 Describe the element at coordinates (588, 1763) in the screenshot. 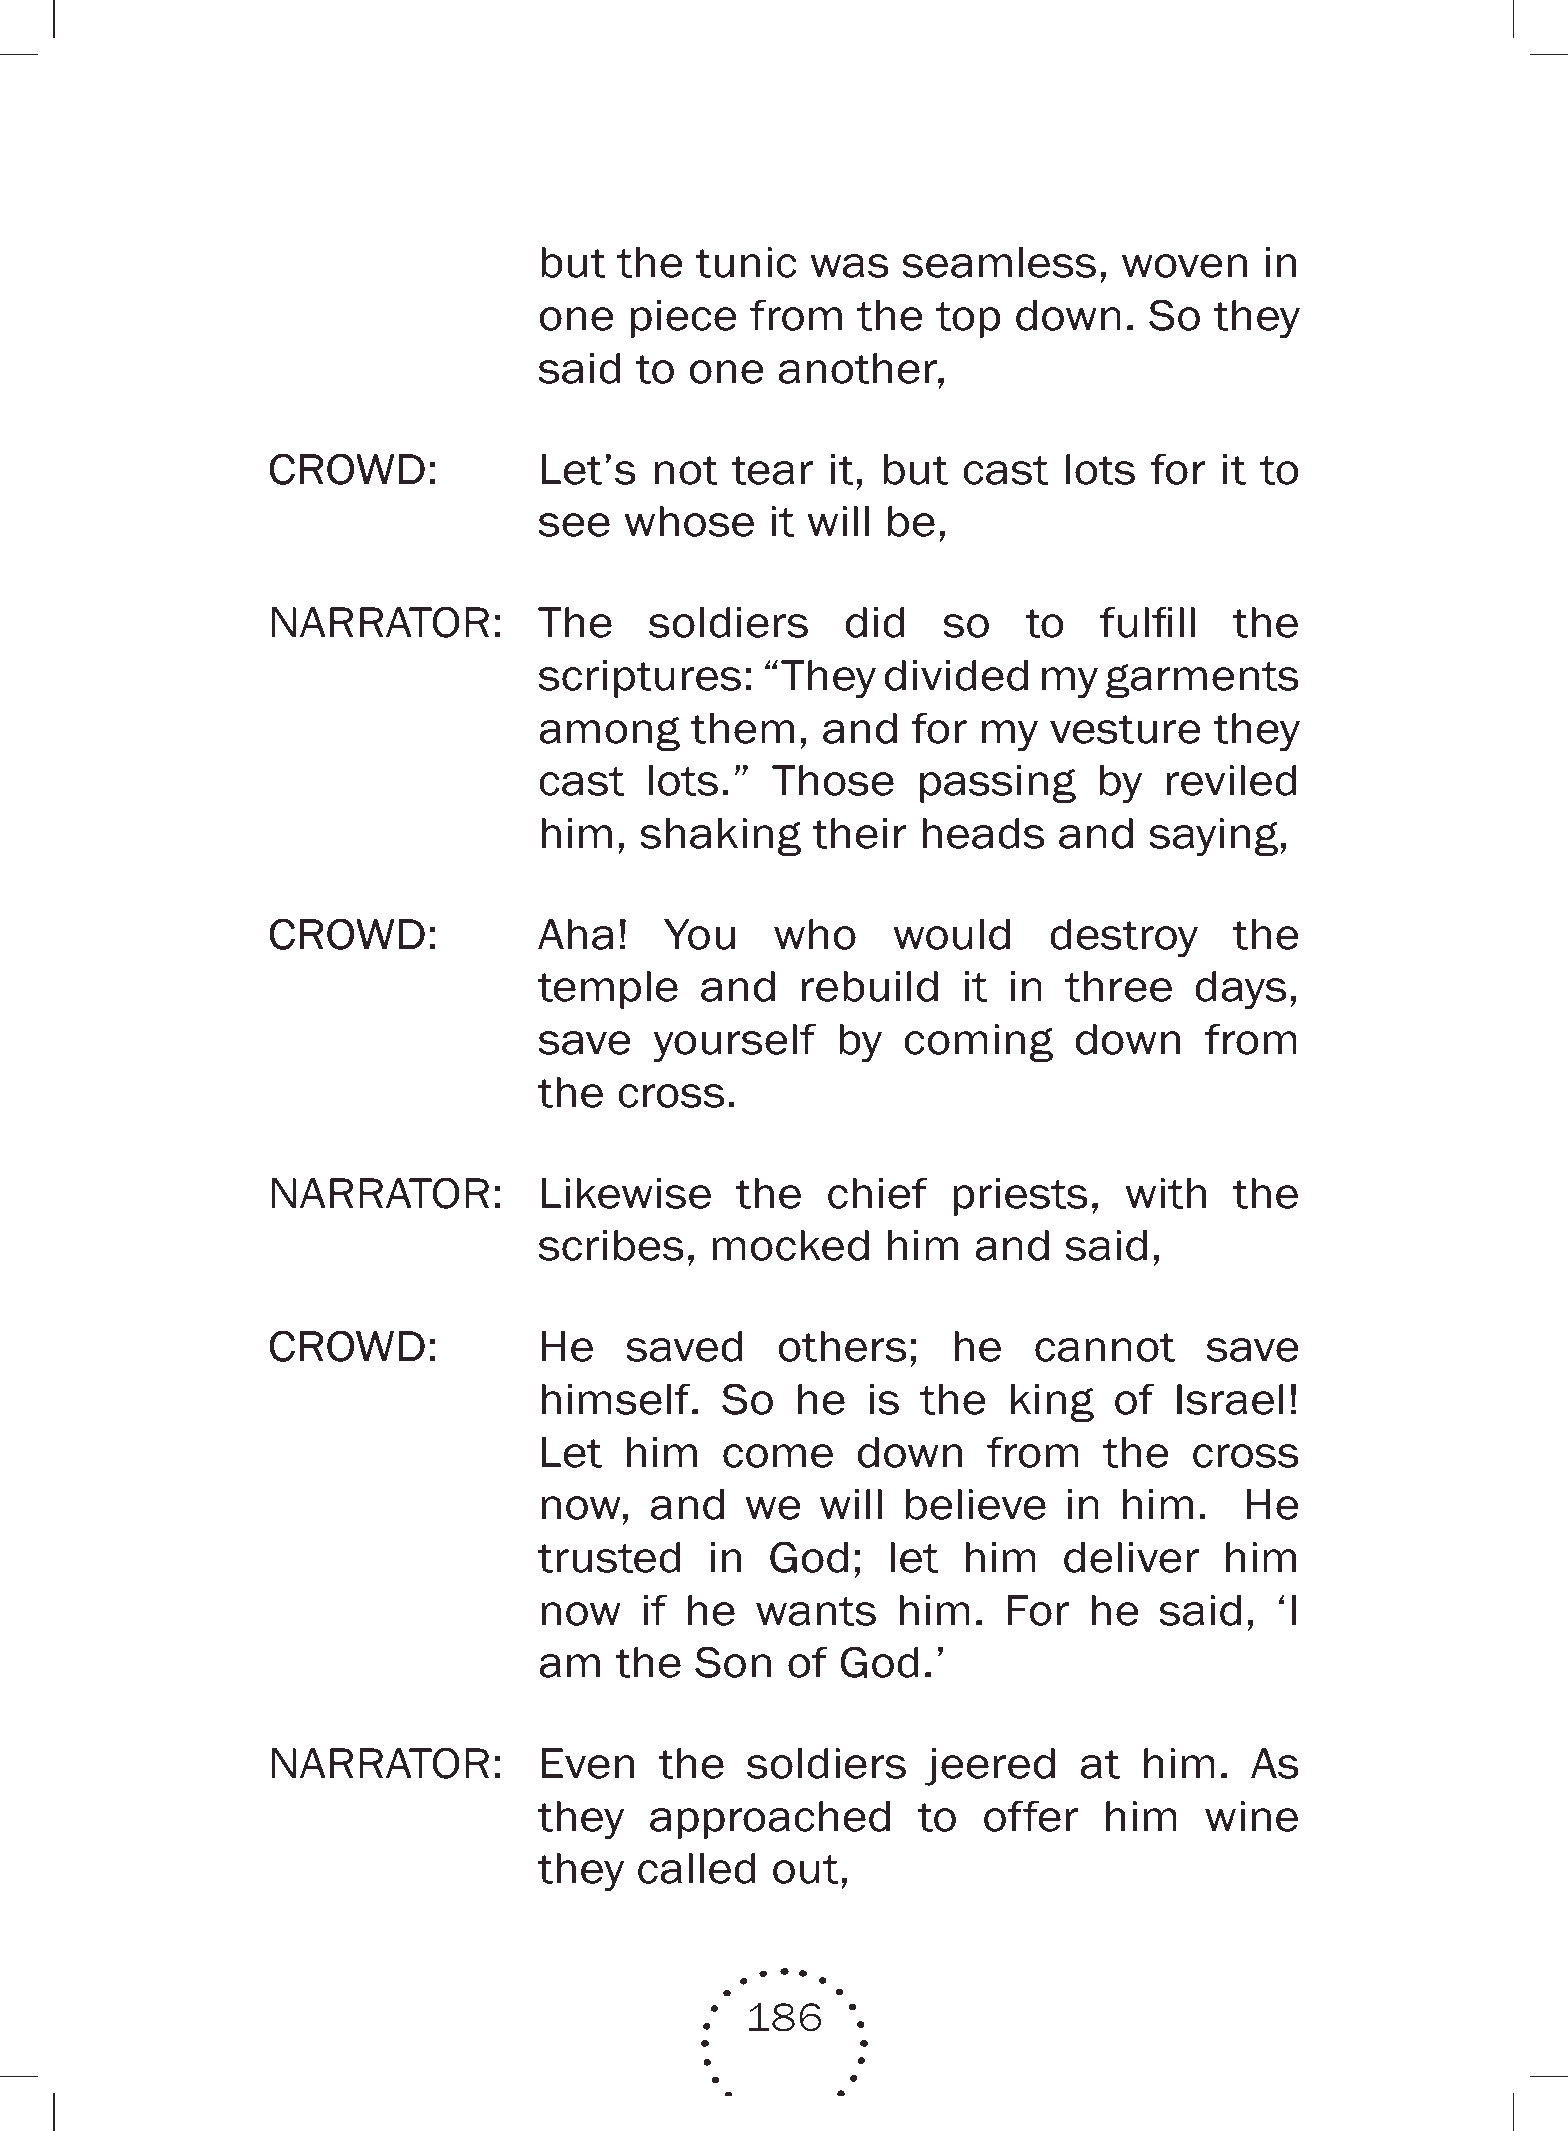

I see `Even` at that location.
